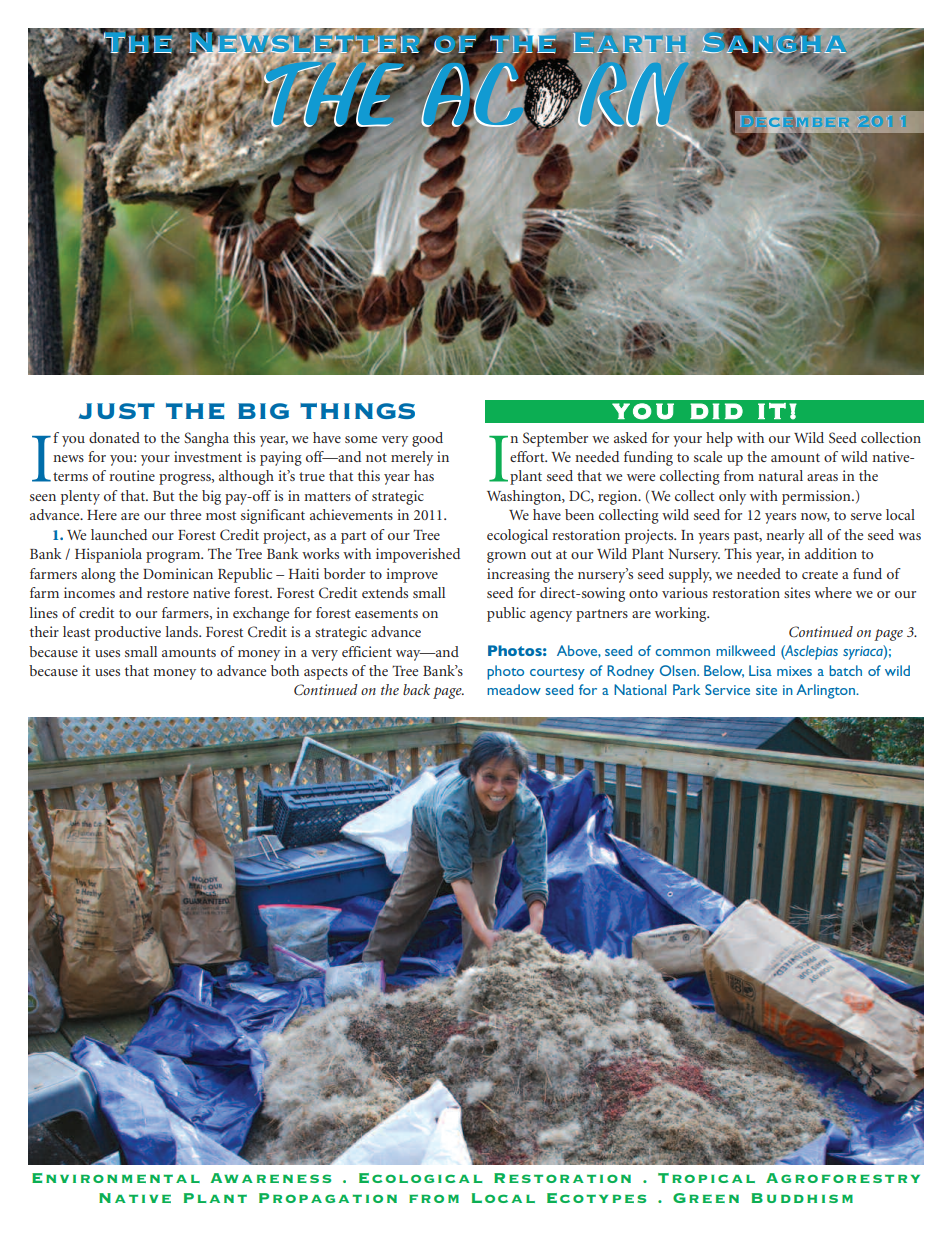 Image resolution: width=952 pixels, height=1233 pixels. Describe the element at coordinates (719, 439) in the image. I see `help` at that location.
